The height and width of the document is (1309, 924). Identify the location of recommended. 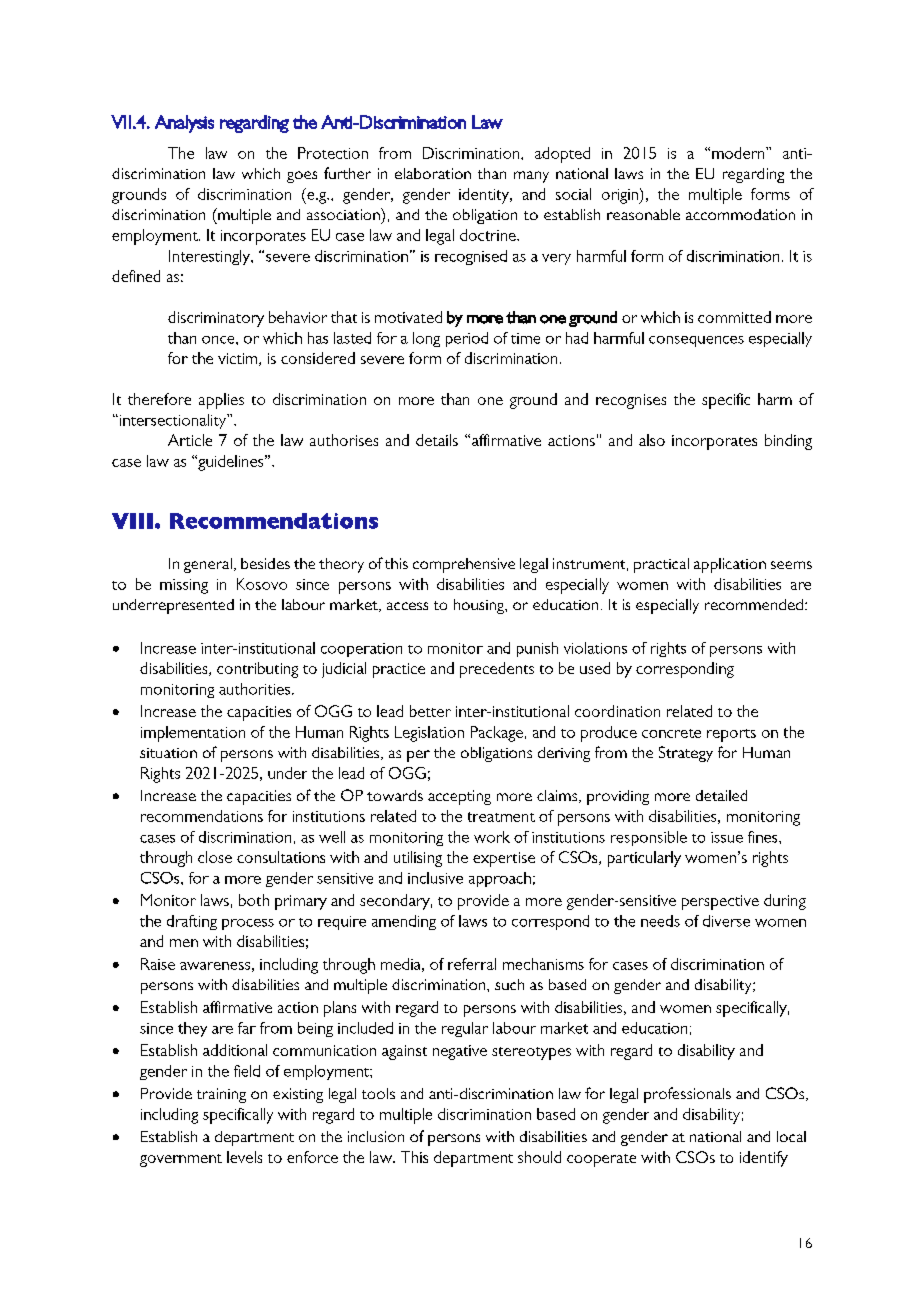
(754, 604).
